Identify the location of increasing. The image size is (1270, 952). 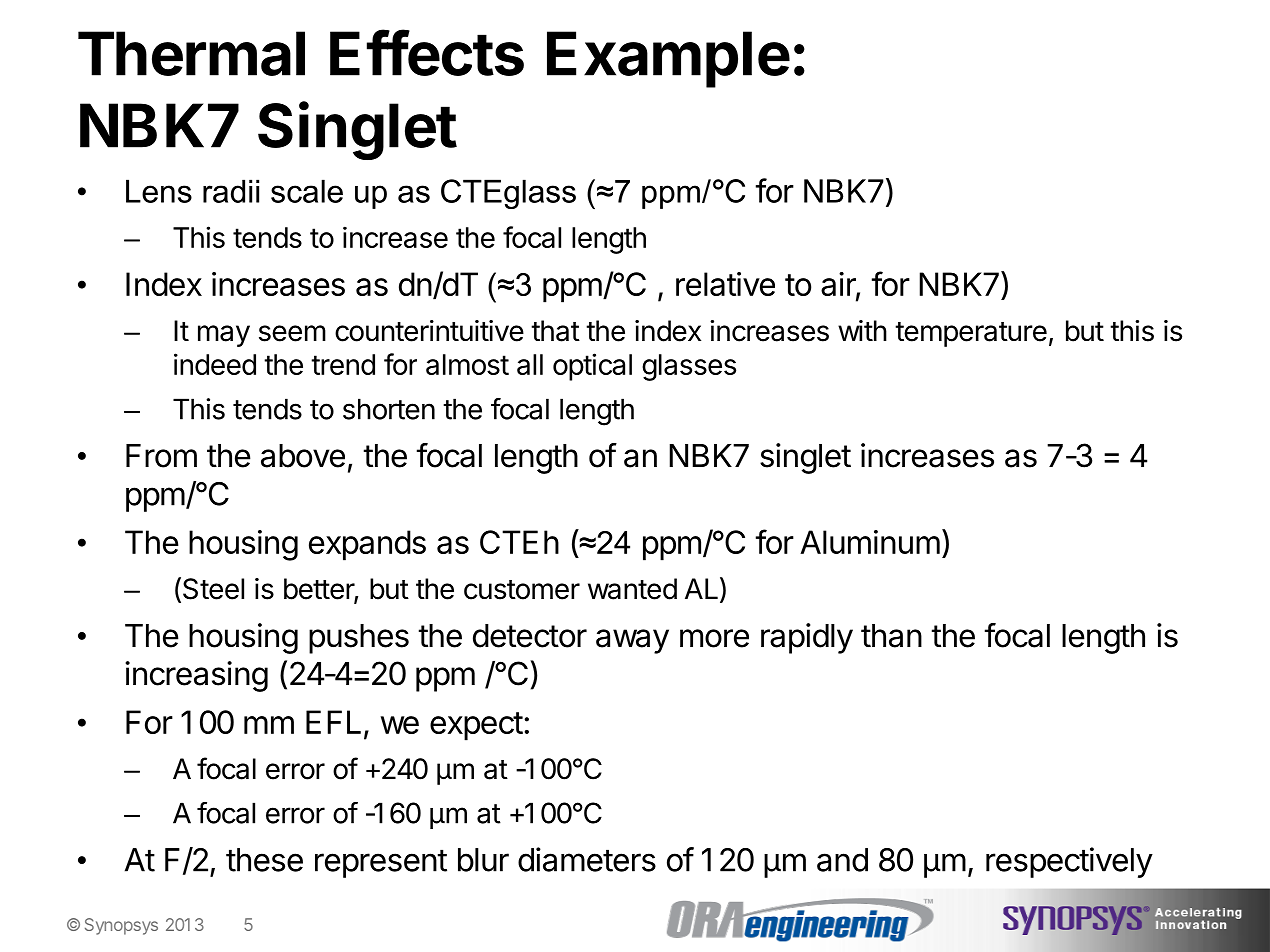
(196, 676).
